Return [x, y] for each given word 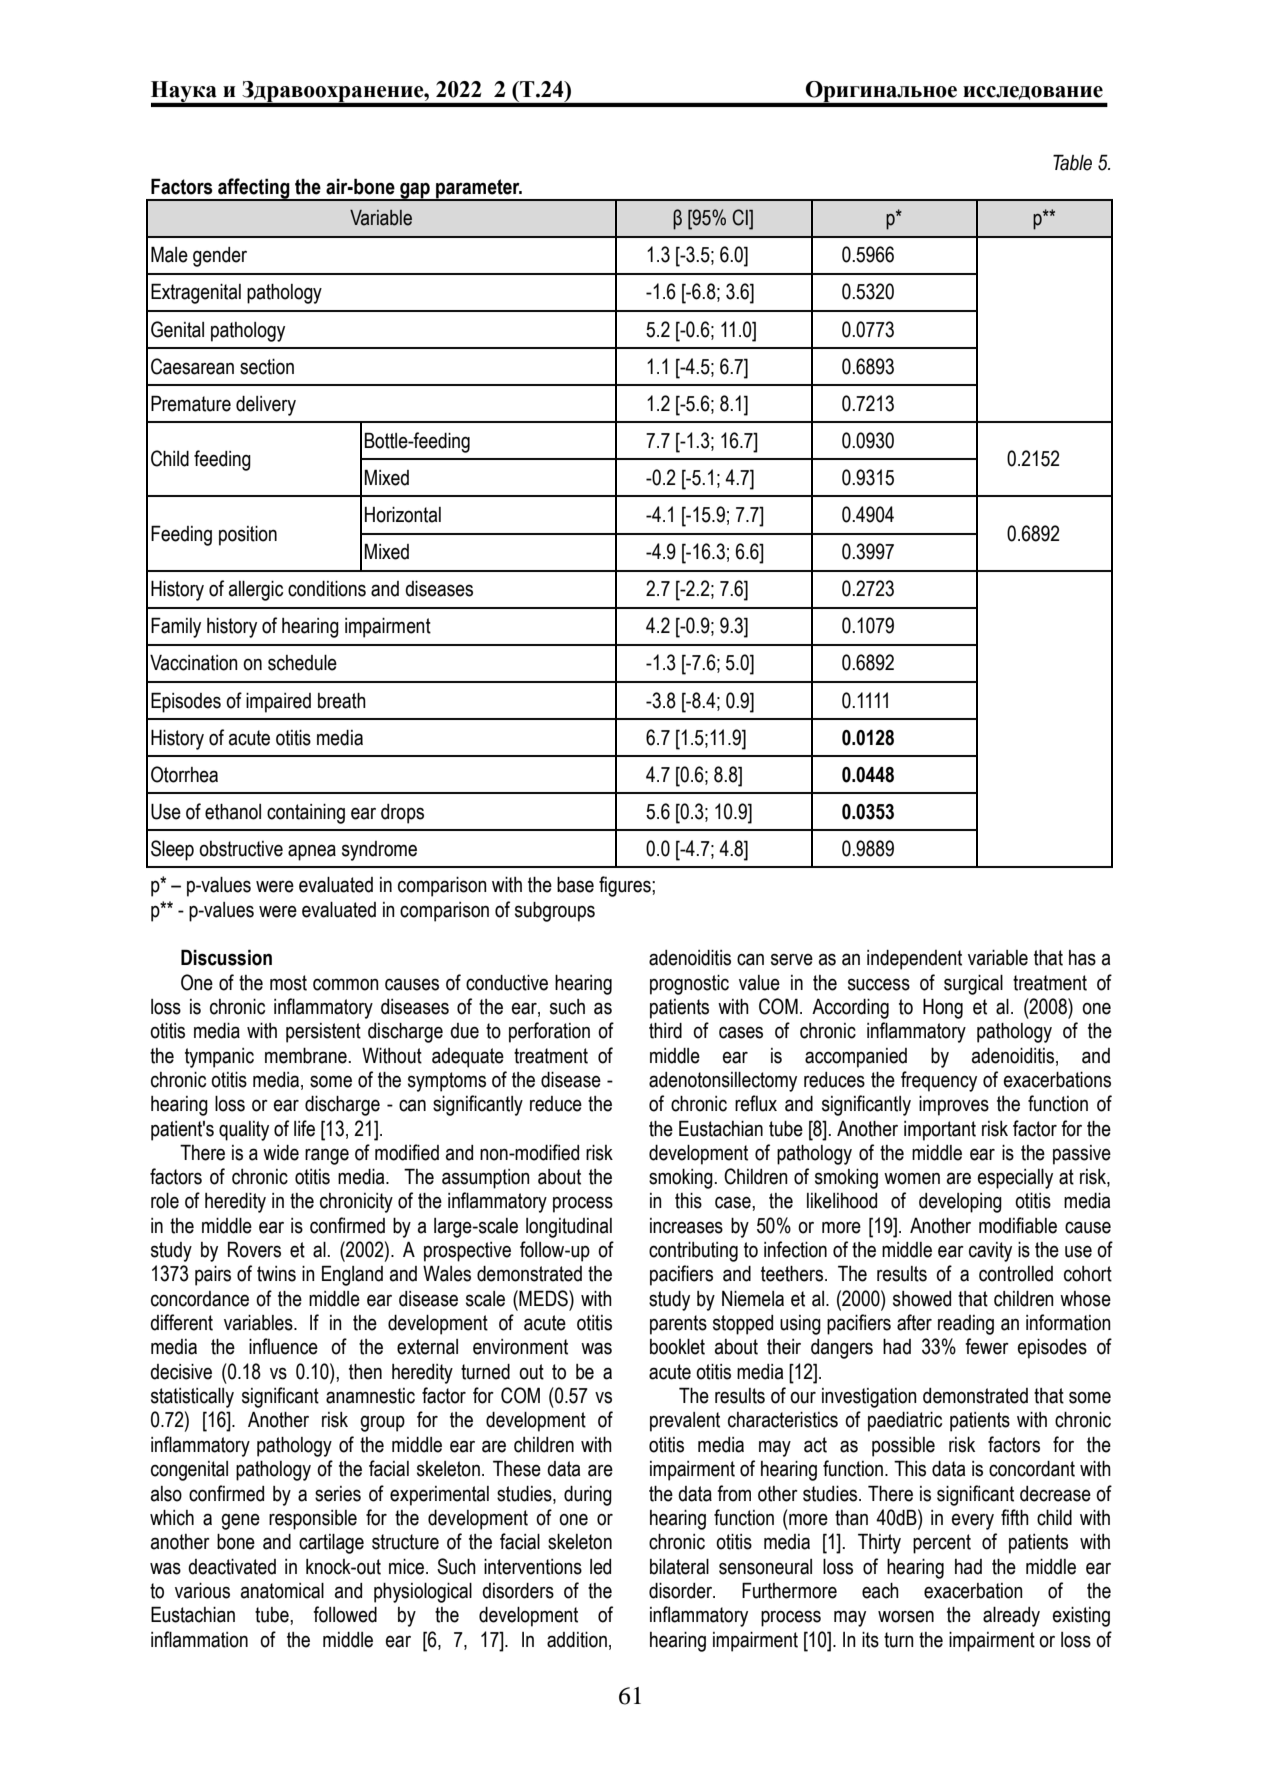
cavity [990, 1252]
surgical [973, 985]
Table [1072, 162]
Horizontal [403, 515]
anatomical [282, 1591]
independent [914, 960]
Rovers [254, 1249]
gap [415, 192]
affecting [254, 189]
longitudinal [569, 1228]
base [575, 885]
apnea [312, 852]
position [248, 536]
